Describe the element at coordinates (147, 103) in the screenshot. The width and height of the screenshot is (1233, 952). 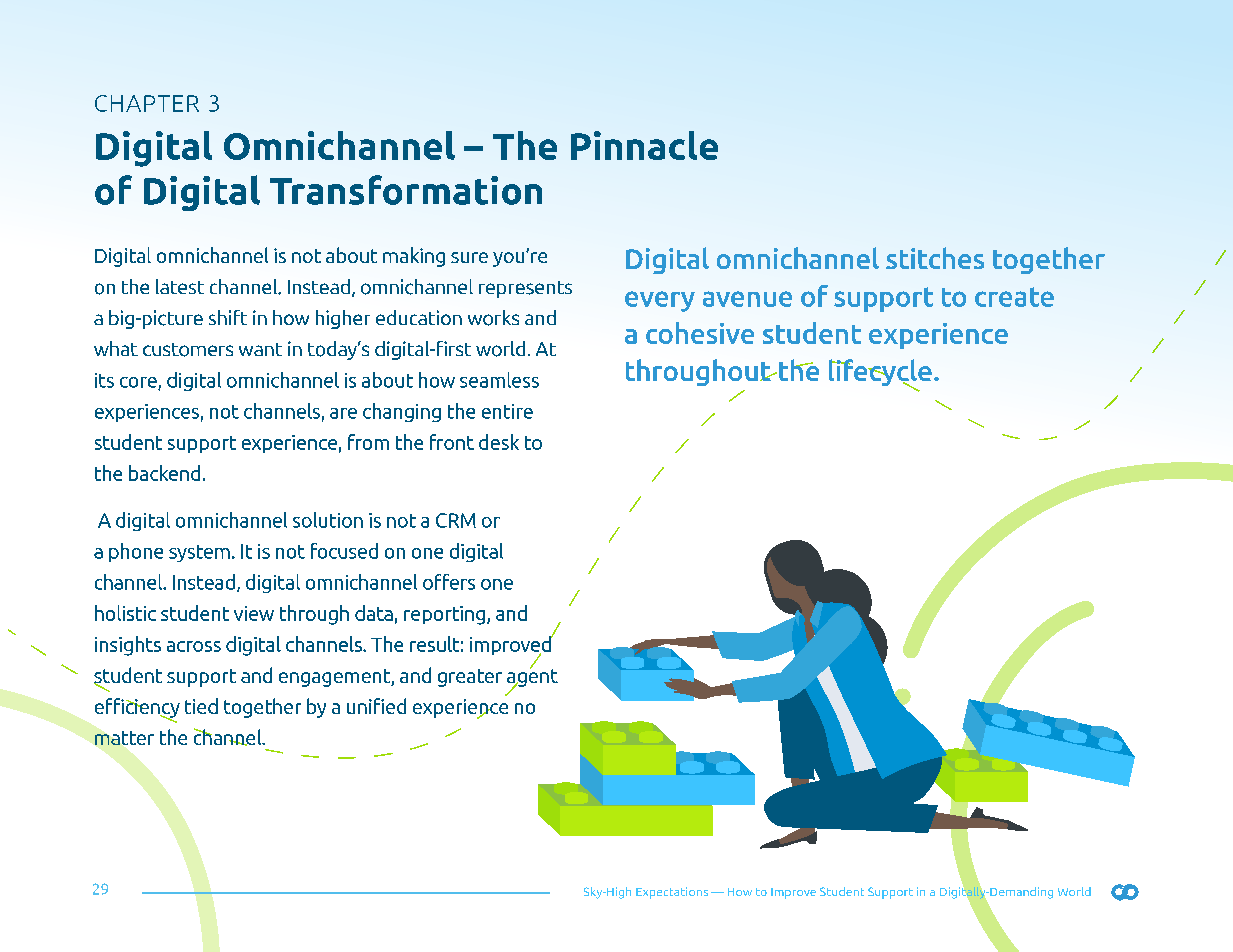
I see `CHAPTER` at that location.
